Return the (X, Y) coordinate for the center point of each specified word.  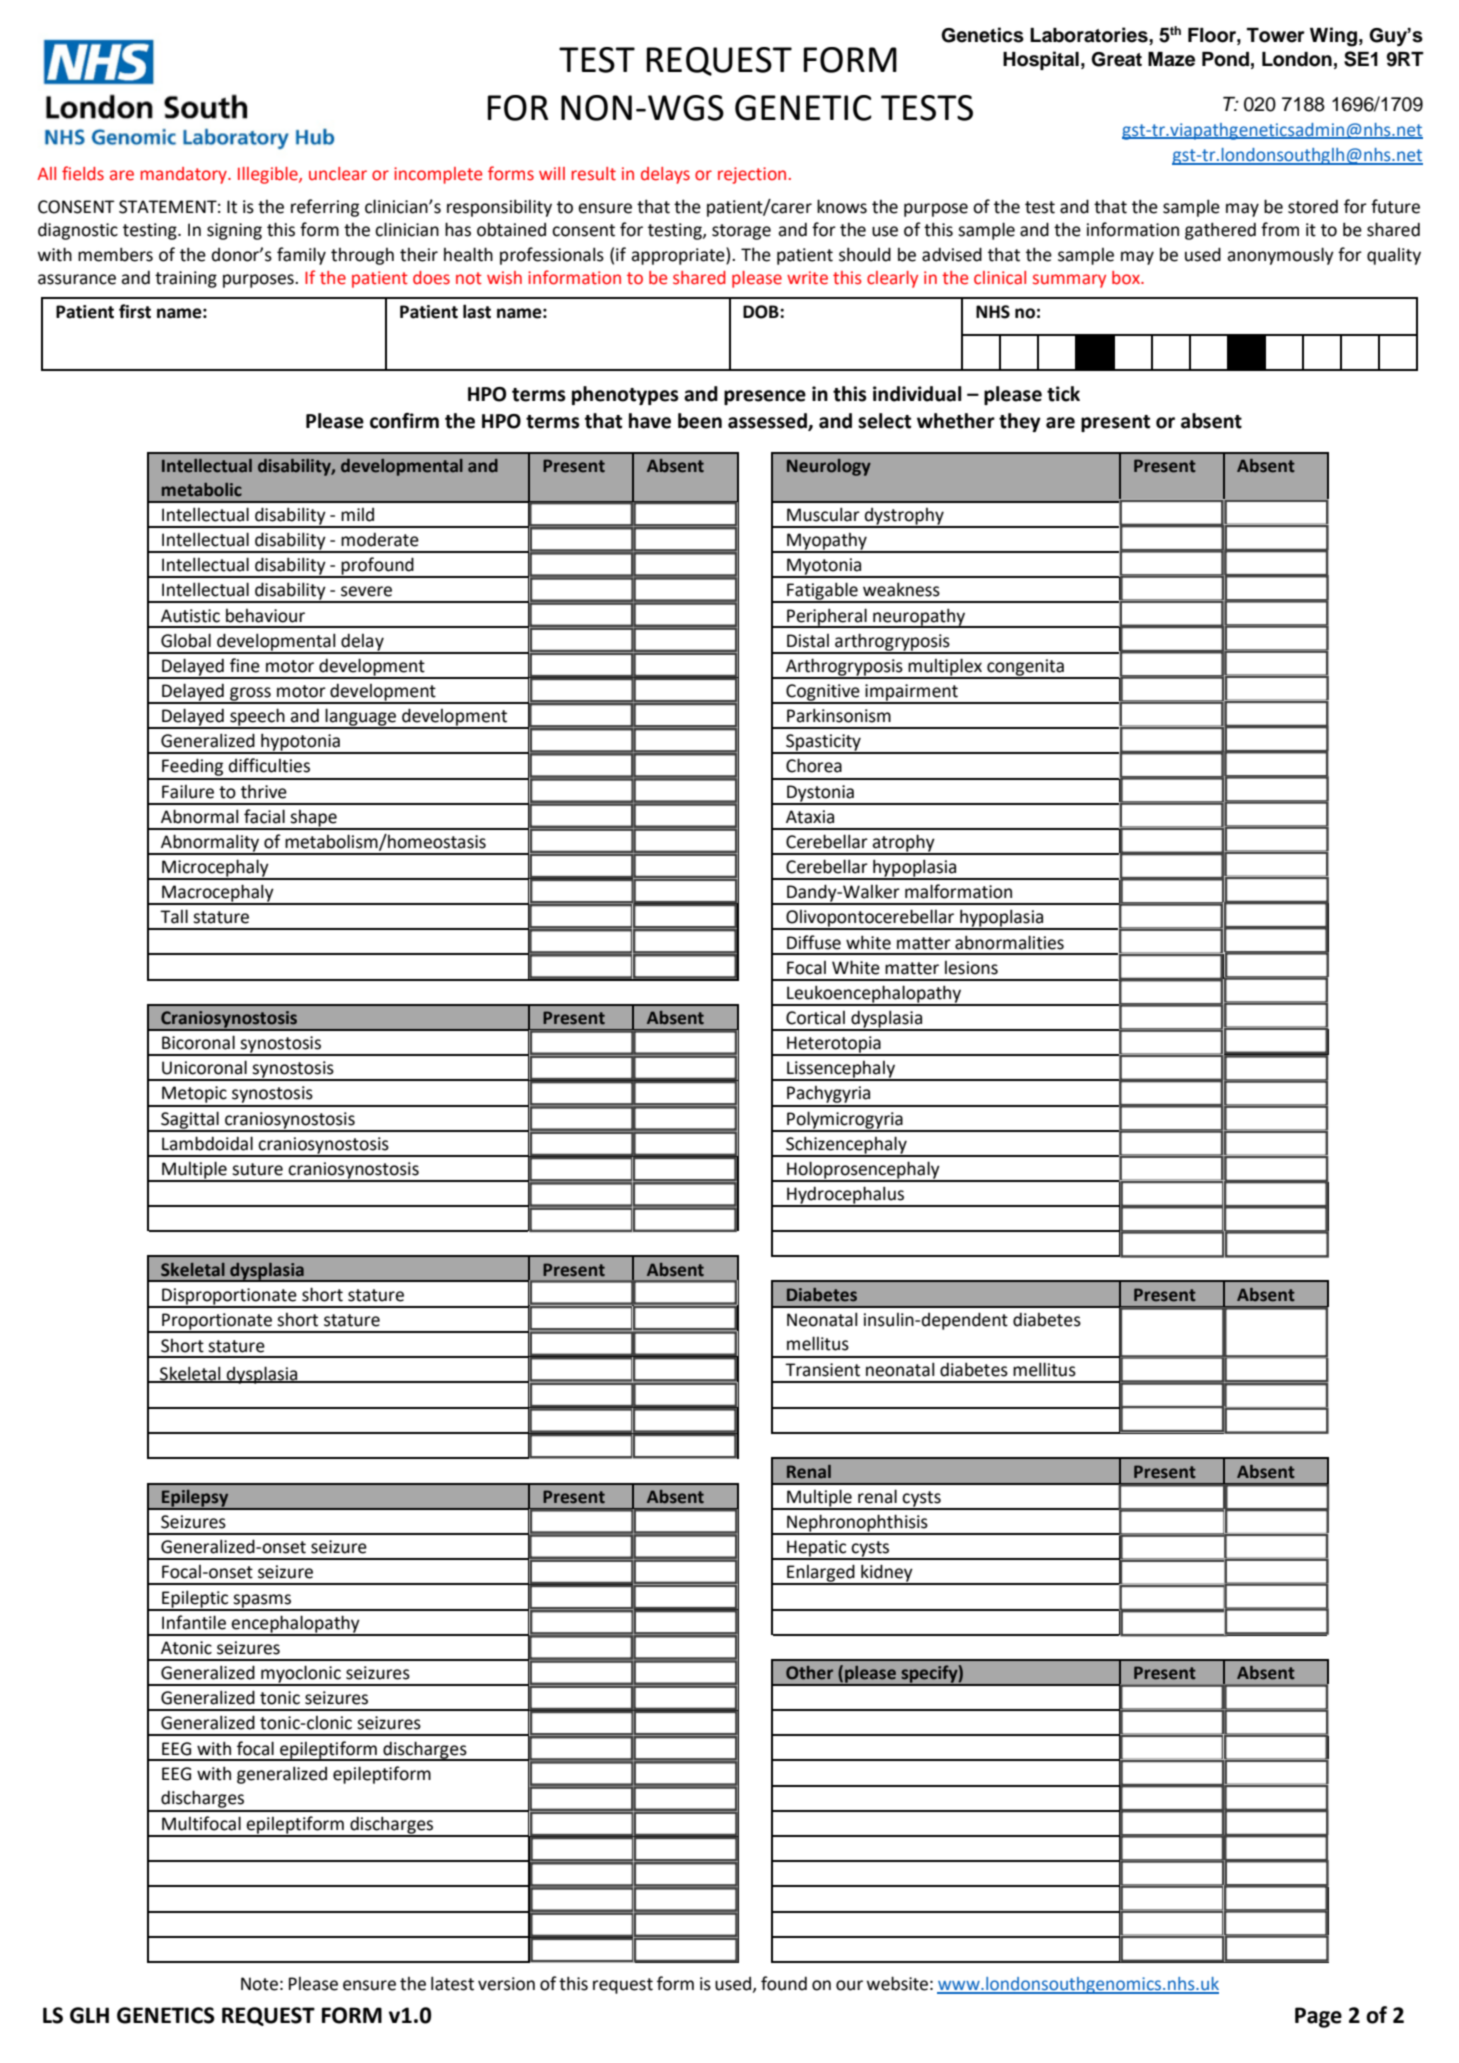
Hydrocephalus (845, 1196)
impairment (911, 693)
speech (257, 718)
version (506, 1984)
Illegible (269, 175)
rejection (752, 175)
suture (257, 1169)
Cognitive (823, 693)
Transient (822, 1370)
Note (259, 1984)
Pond (1225, 59)
